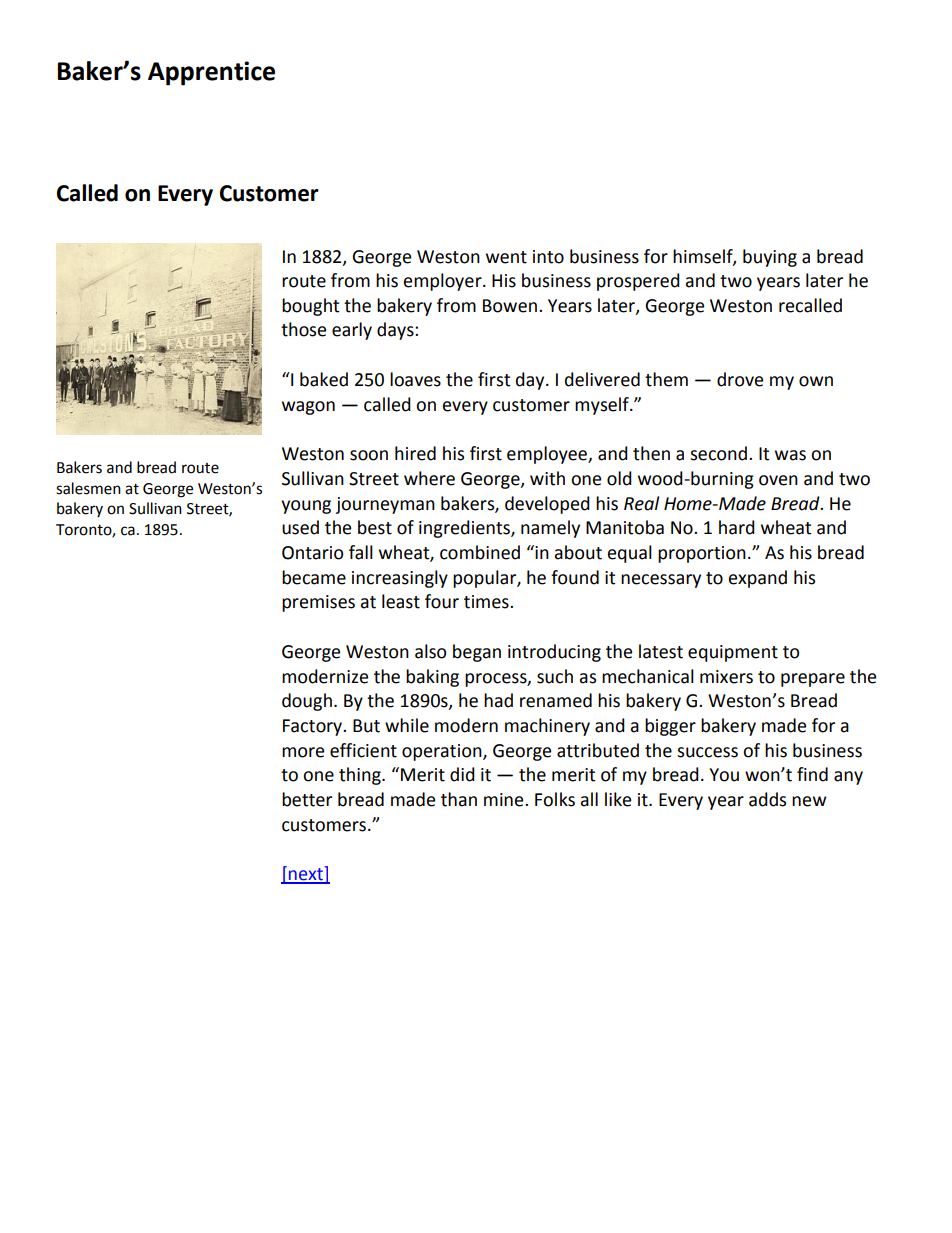  Describe the element at coordinates (767, 799) in the document. I see `adds` at that location.
